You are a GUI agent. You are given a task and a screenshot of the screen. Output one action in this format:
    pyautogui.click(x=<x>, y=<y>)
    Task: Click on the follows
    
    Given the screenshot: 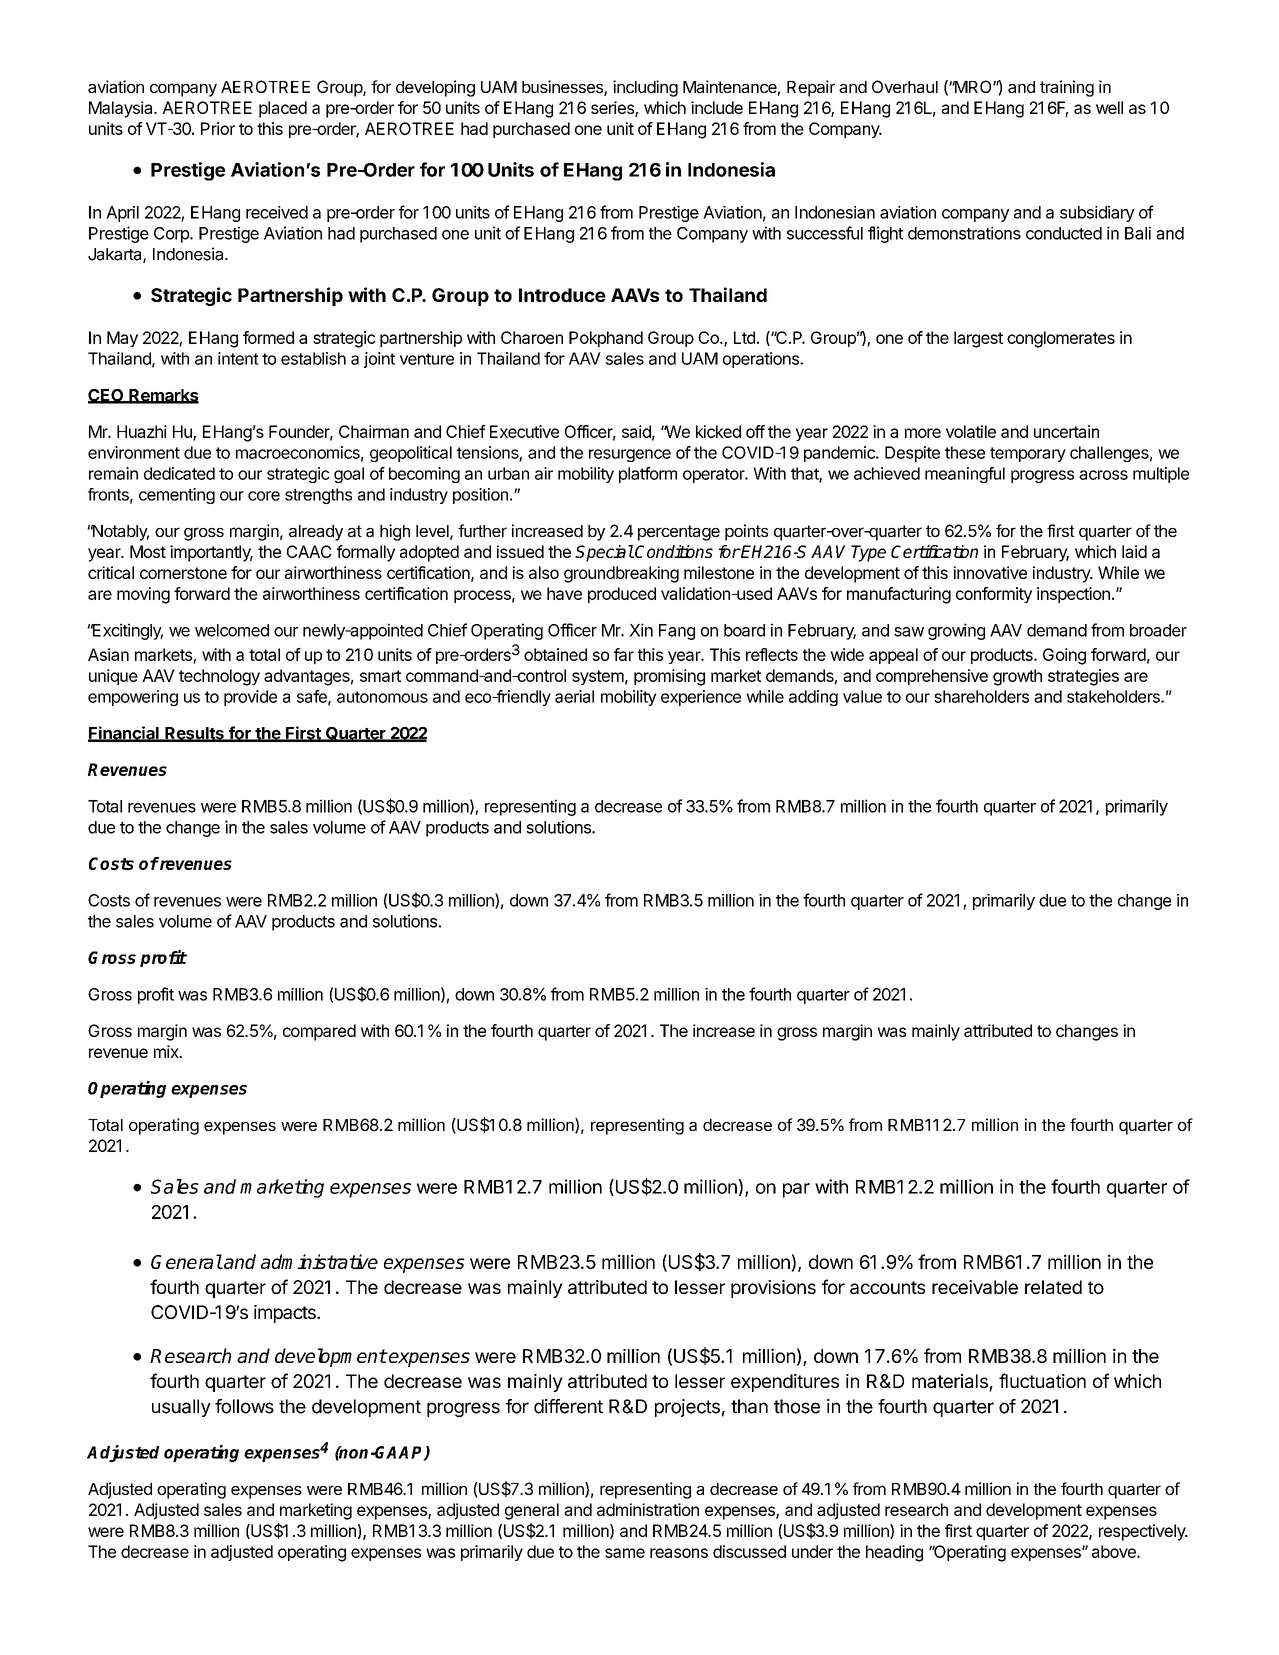 What is the action you would take?
    pyautogui.click(x=244, y=1406)
